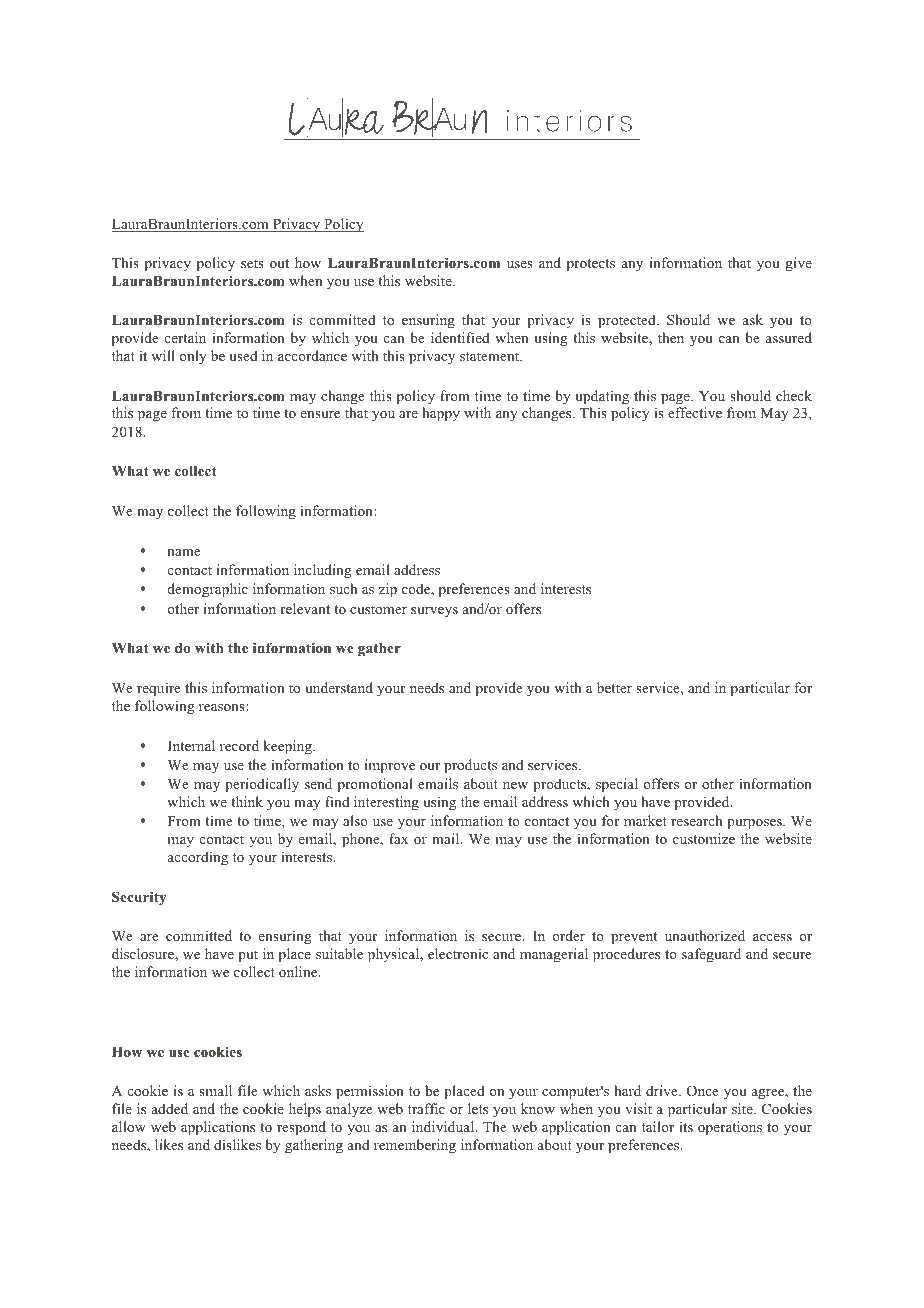  Describe the element at coordinates (390, 766) in the image. I see `improve` at that location.
